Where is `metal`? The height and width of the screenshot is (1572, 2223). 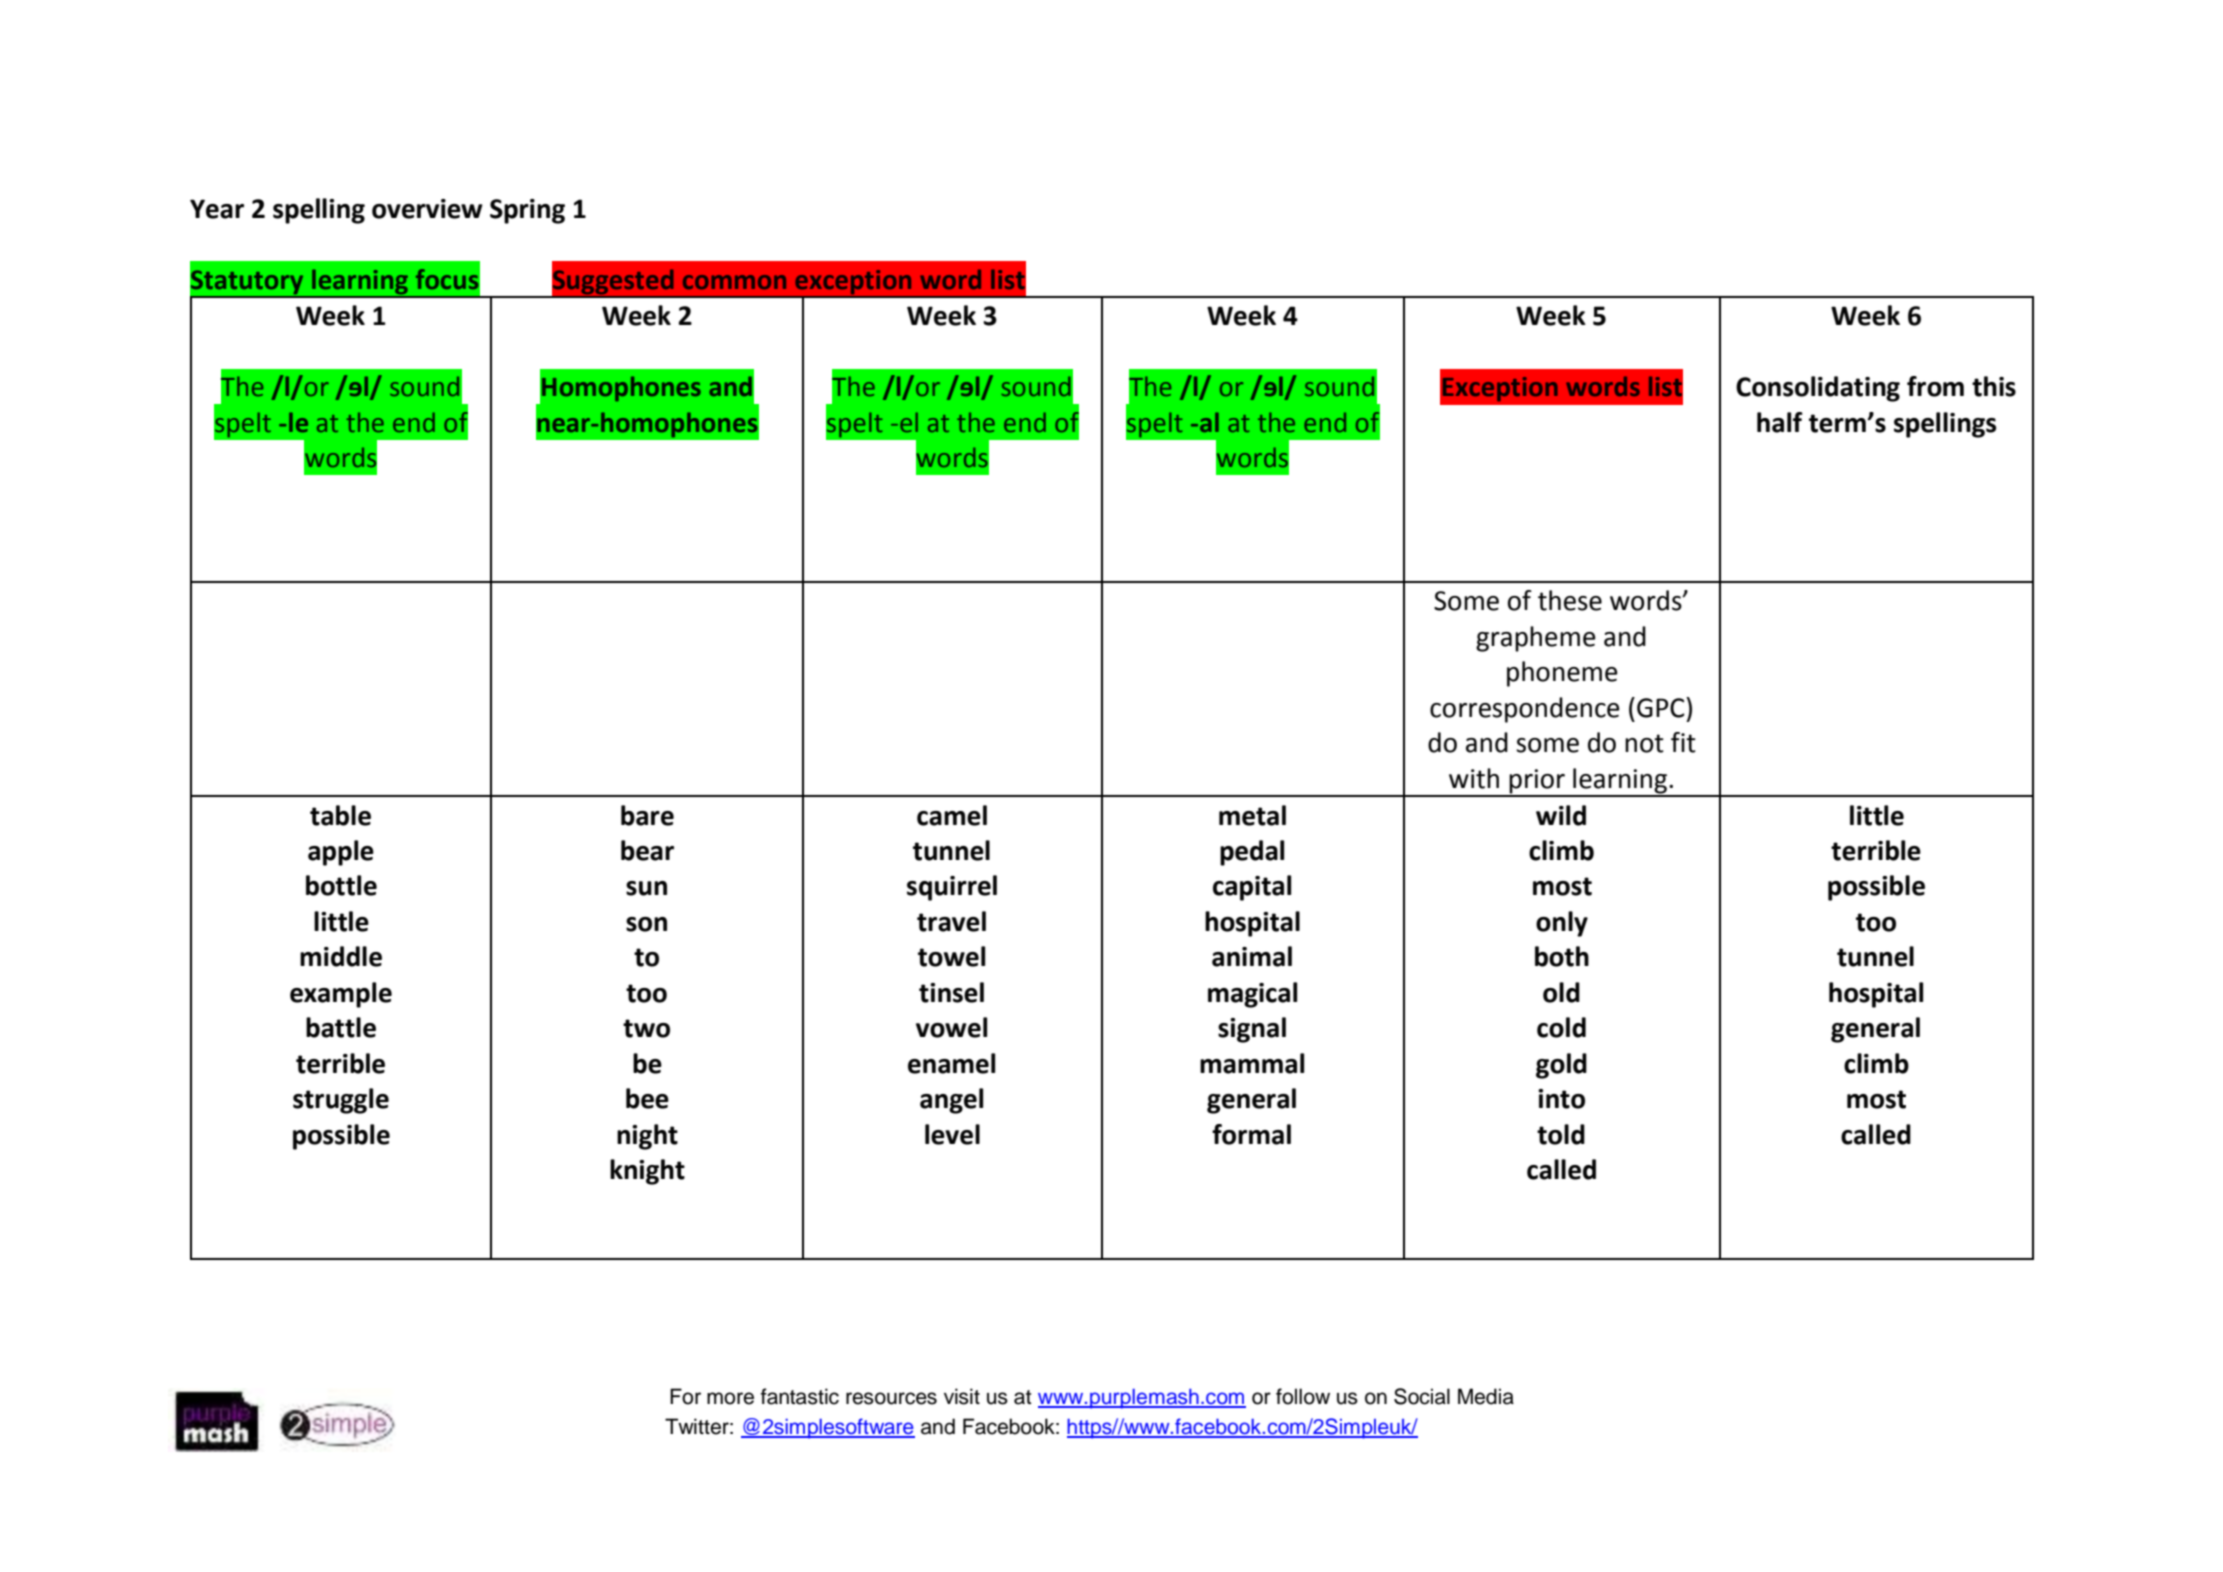
metal is located at coordinates (1252, 815).
